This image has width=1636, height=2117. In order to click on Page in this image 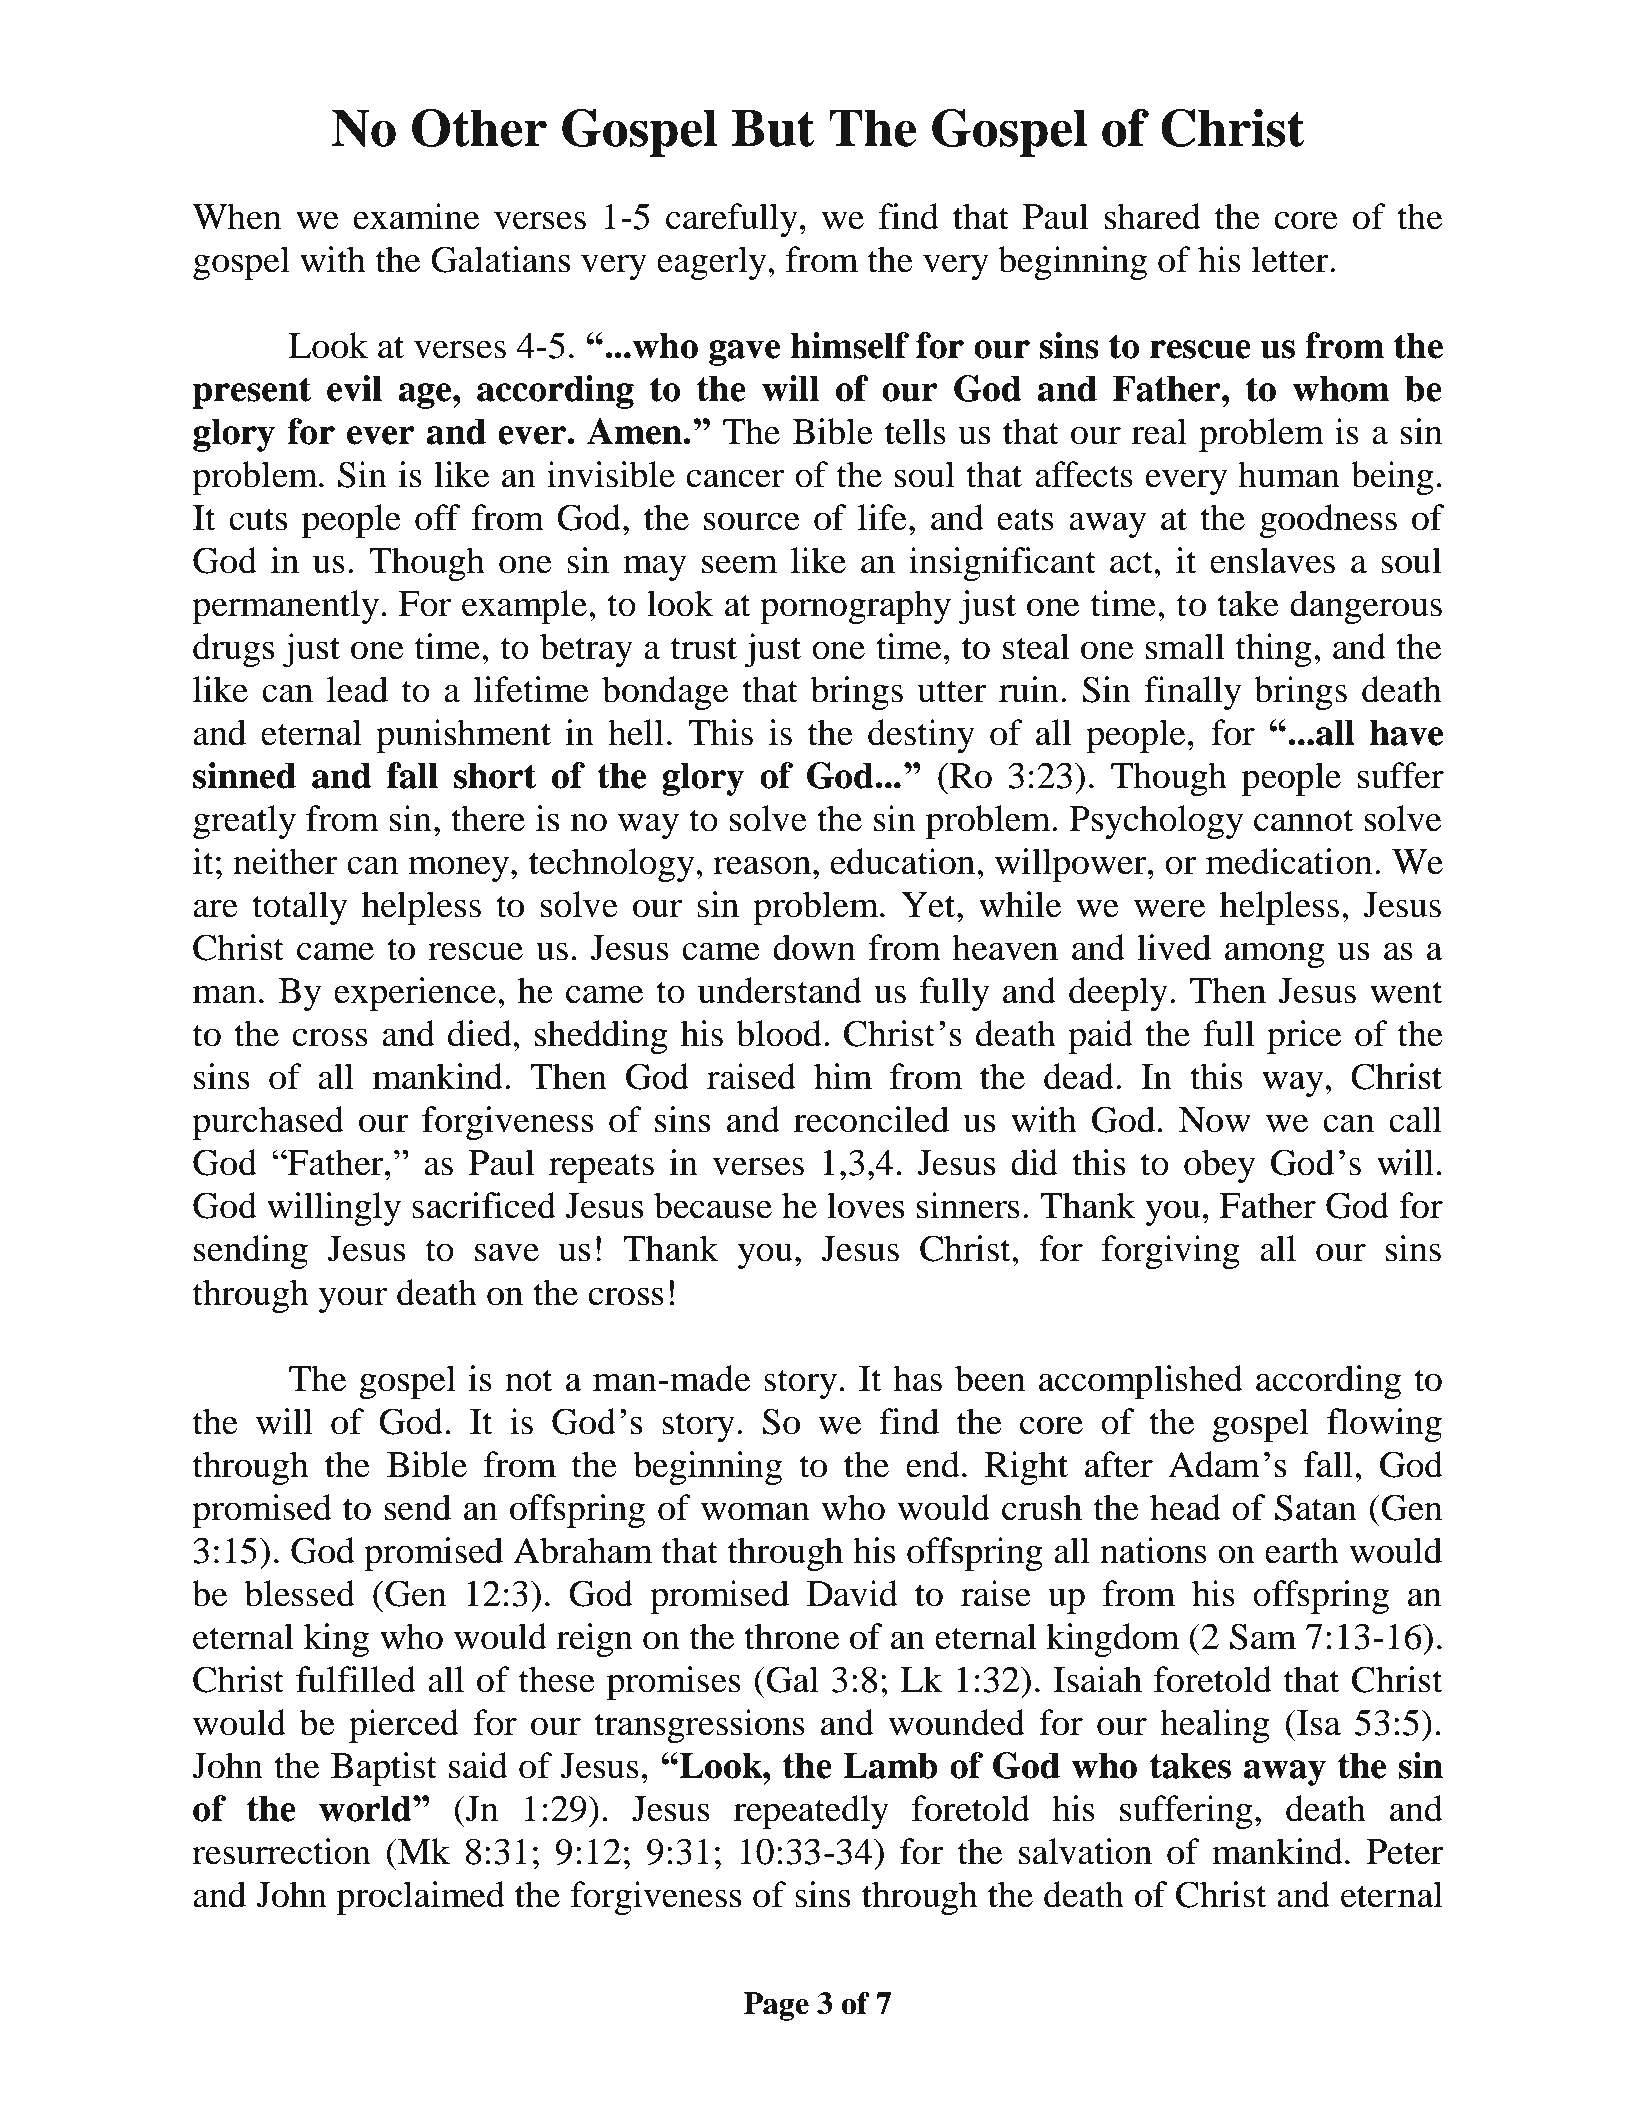, I will do `click(776, 2006)`.
